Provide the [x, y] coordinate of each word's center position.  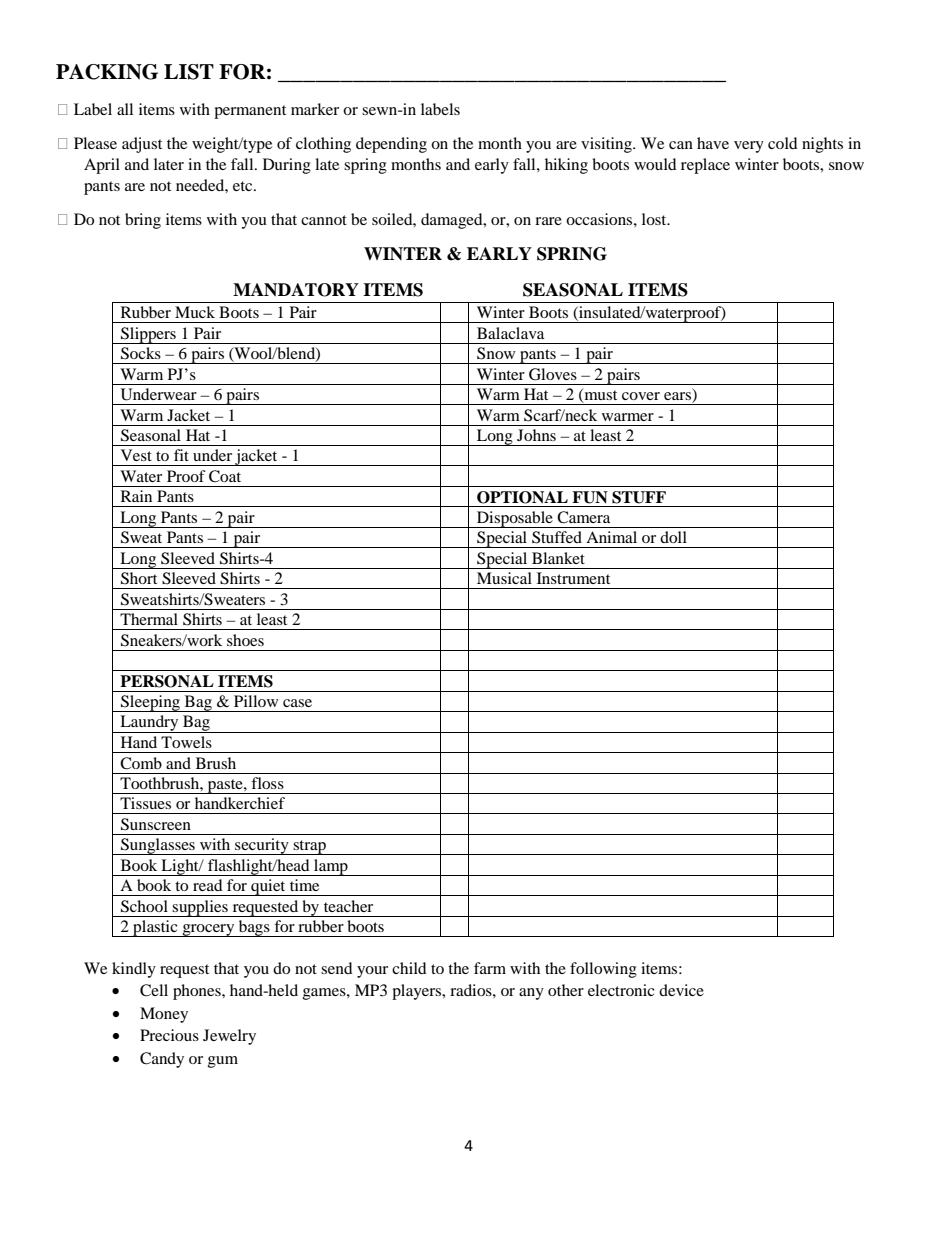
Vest [136, 455]
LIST [189, 72]
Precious [169, 1035]
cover [641, 396]
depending [391, 145]
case [297, 703]
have [713, 143]
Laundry [149, 724]
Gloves [553, 374]
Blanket [558, 558]
